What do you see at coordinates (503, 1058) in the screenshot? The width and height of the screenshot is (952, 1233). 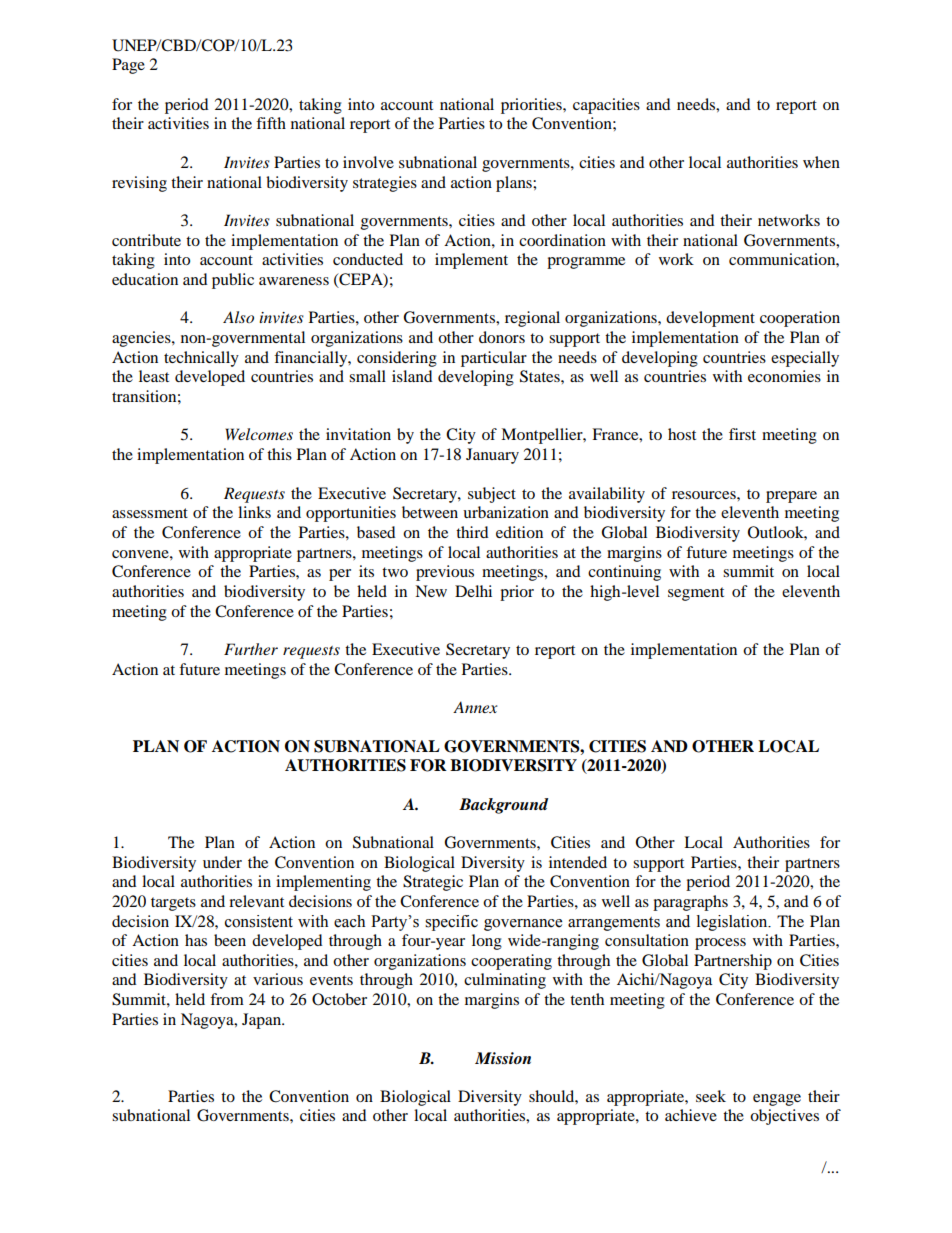 I see `Mission` at bounding box center [503, 1058].
